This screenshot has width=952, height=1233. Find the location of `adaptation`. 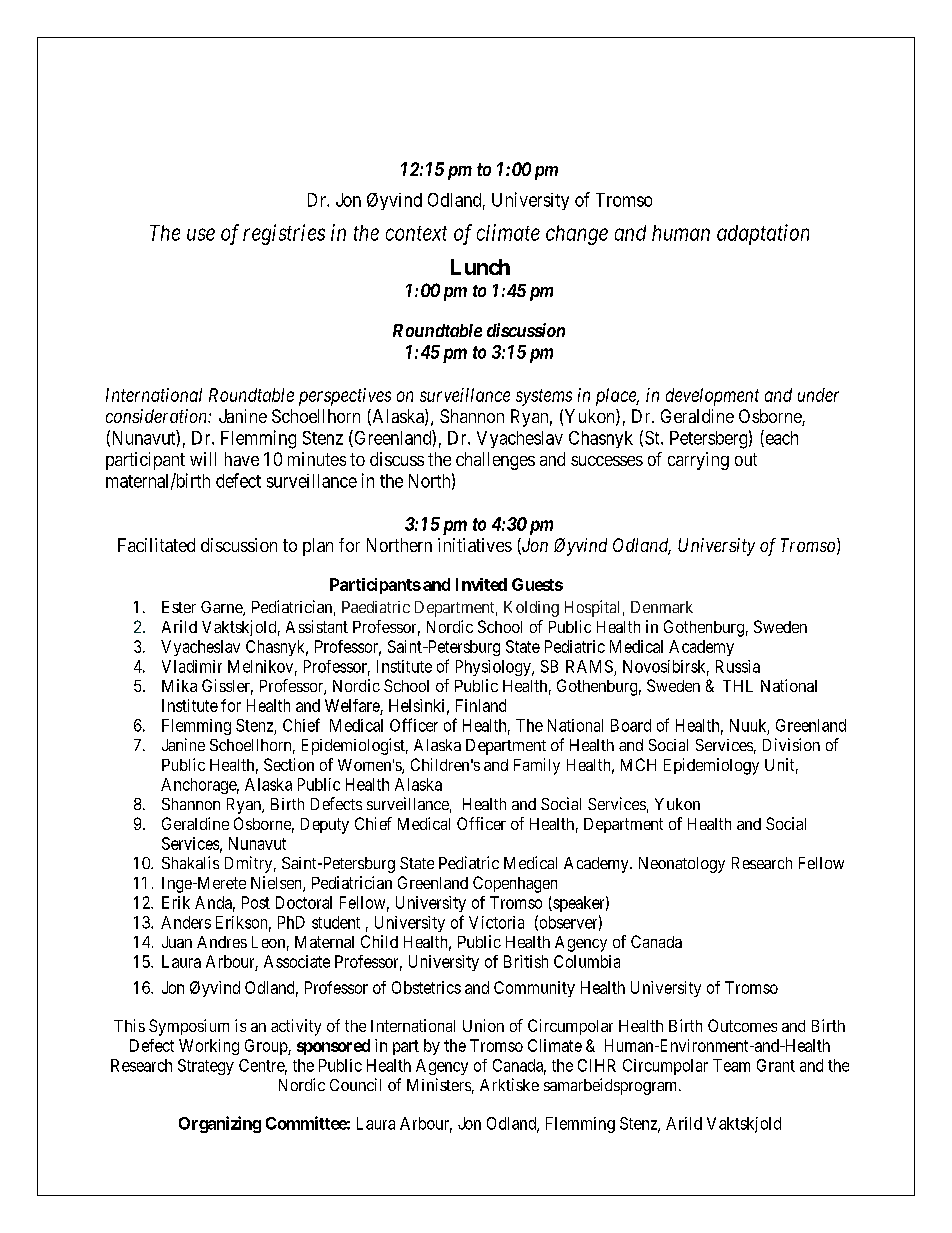

adaptation is located at coordinates (763, 234).
